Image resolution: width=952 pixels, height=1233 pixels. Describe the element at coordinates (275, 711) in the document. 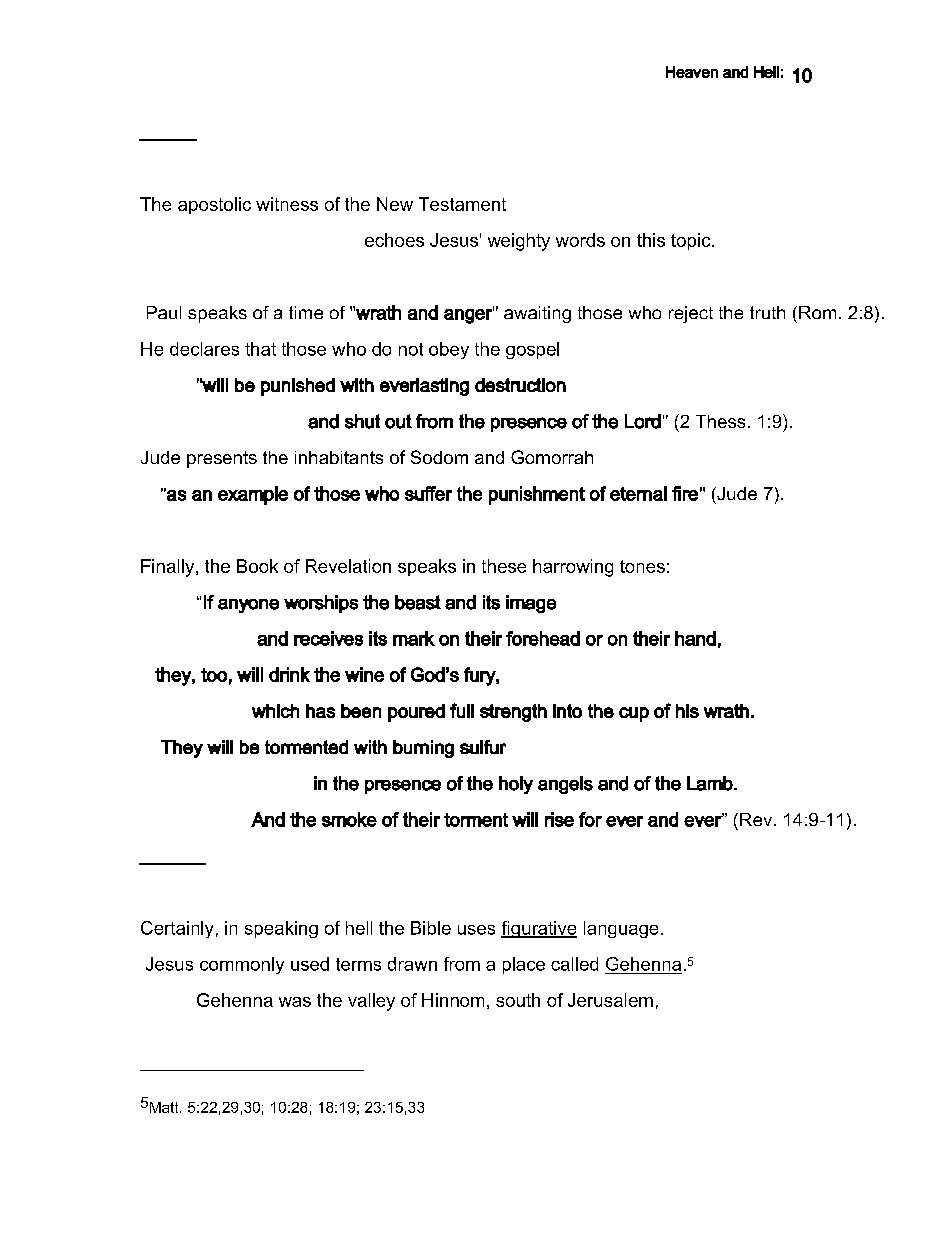

I see `which` at that location.
